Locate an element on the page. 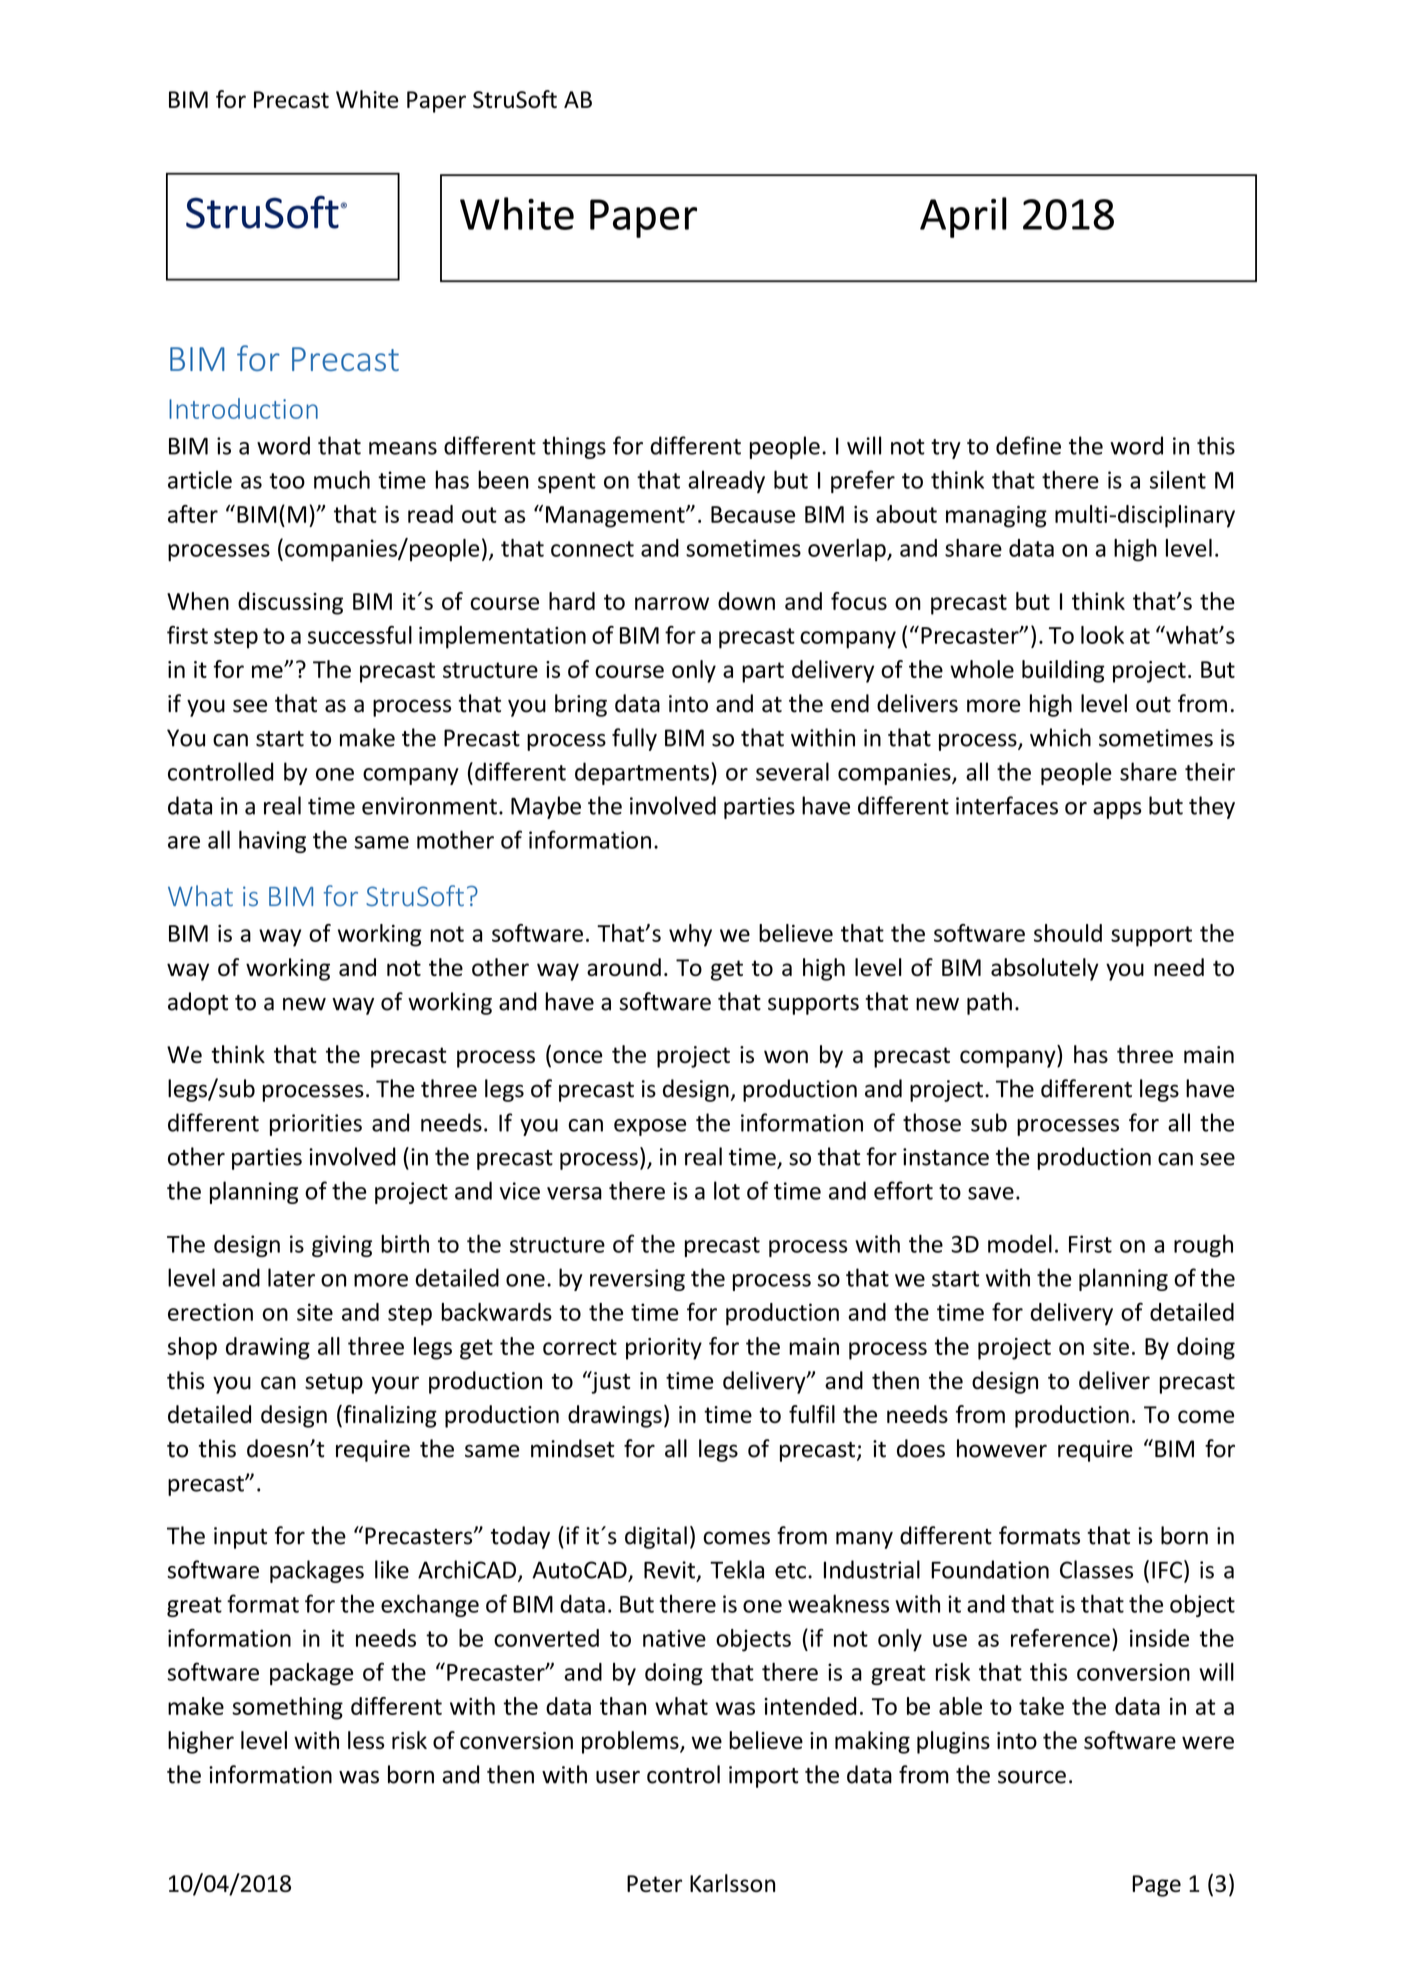 This image has width=1402, height=1982. things is located at coordinates (574, 447).
